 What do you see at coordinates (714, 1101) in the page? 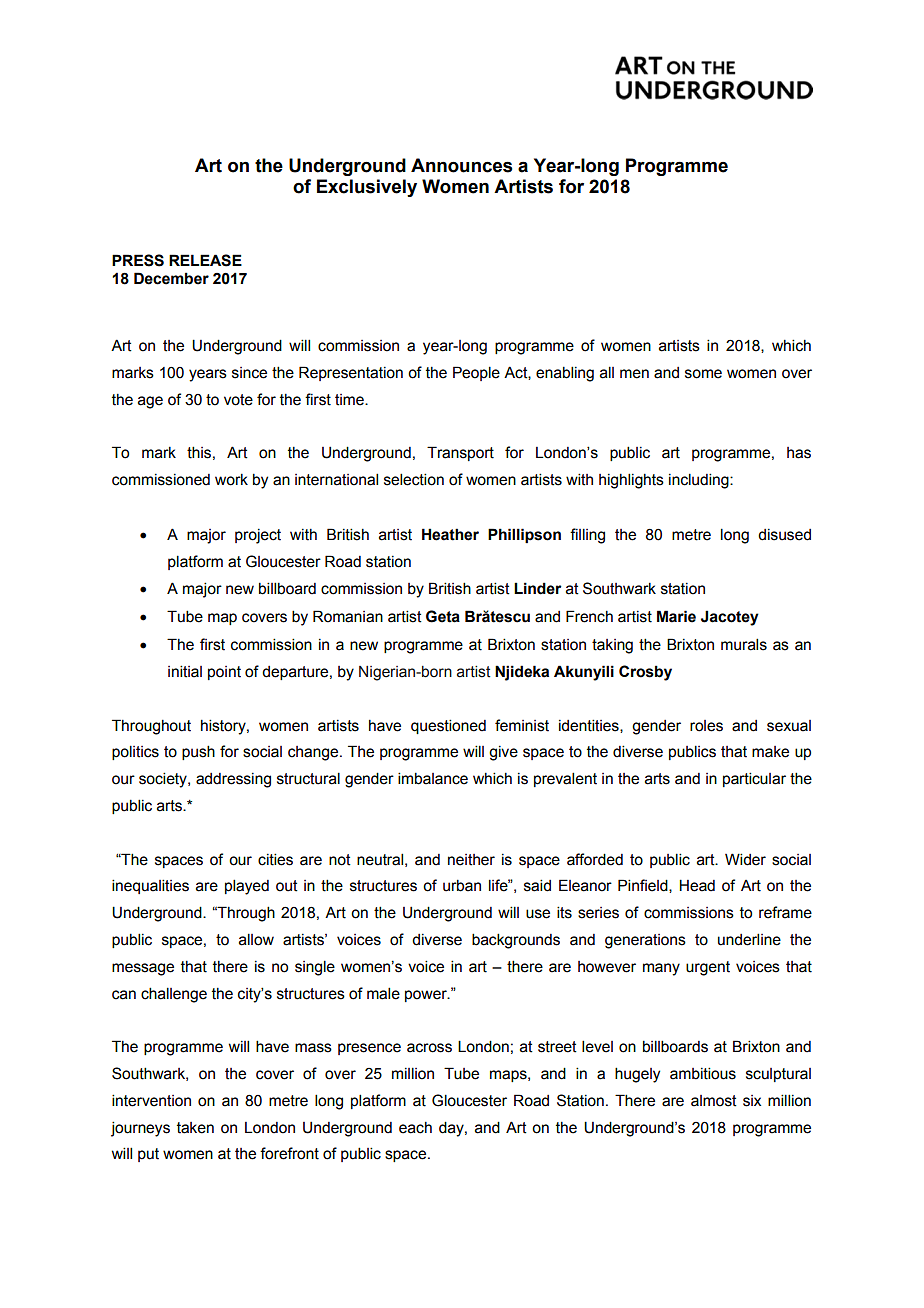
I see `almost` at bounding box center [714, 1101].
